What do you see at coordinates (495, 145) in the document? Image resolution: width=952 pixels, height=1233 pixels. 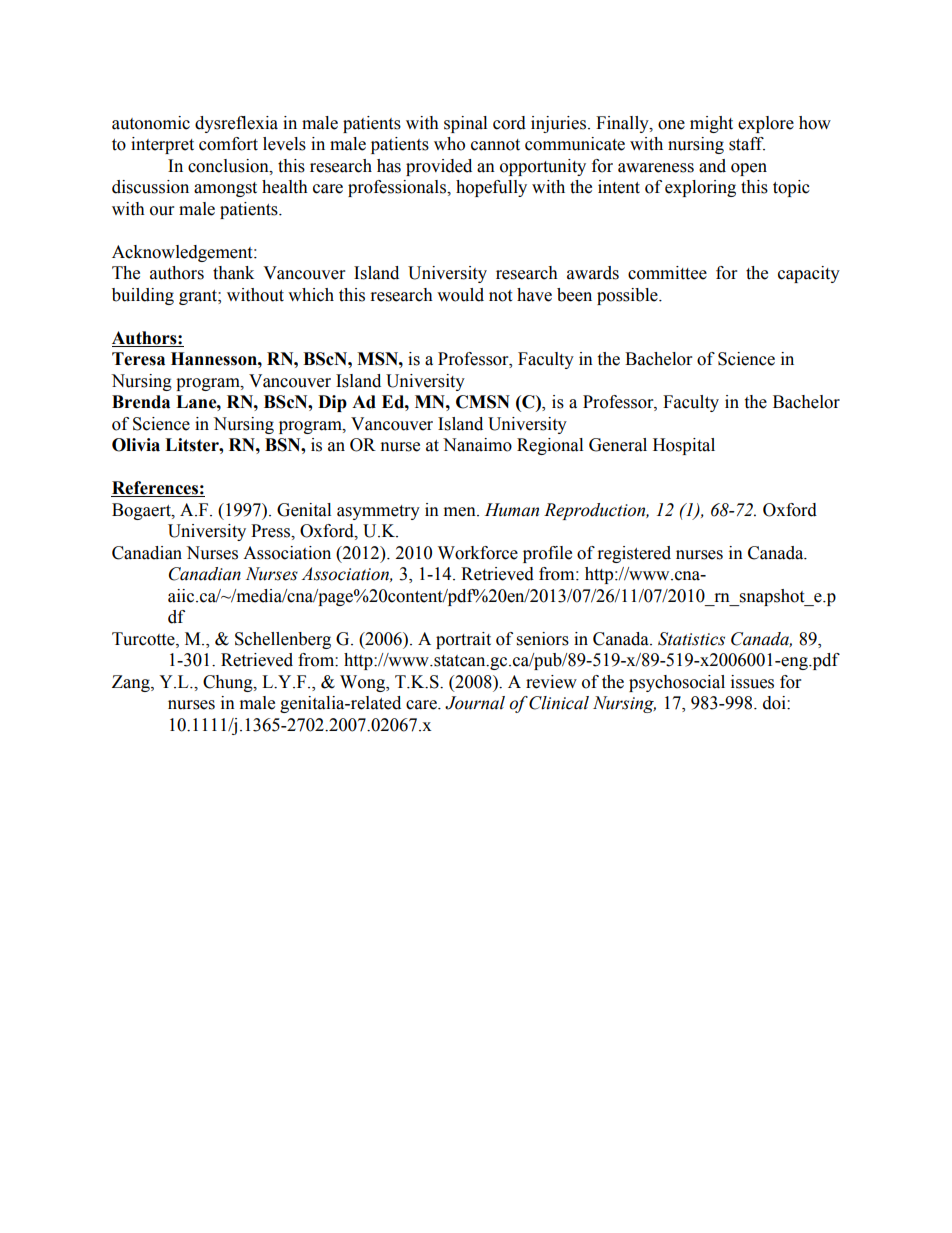 I see `cannot` at bounding box center [495, 145].
